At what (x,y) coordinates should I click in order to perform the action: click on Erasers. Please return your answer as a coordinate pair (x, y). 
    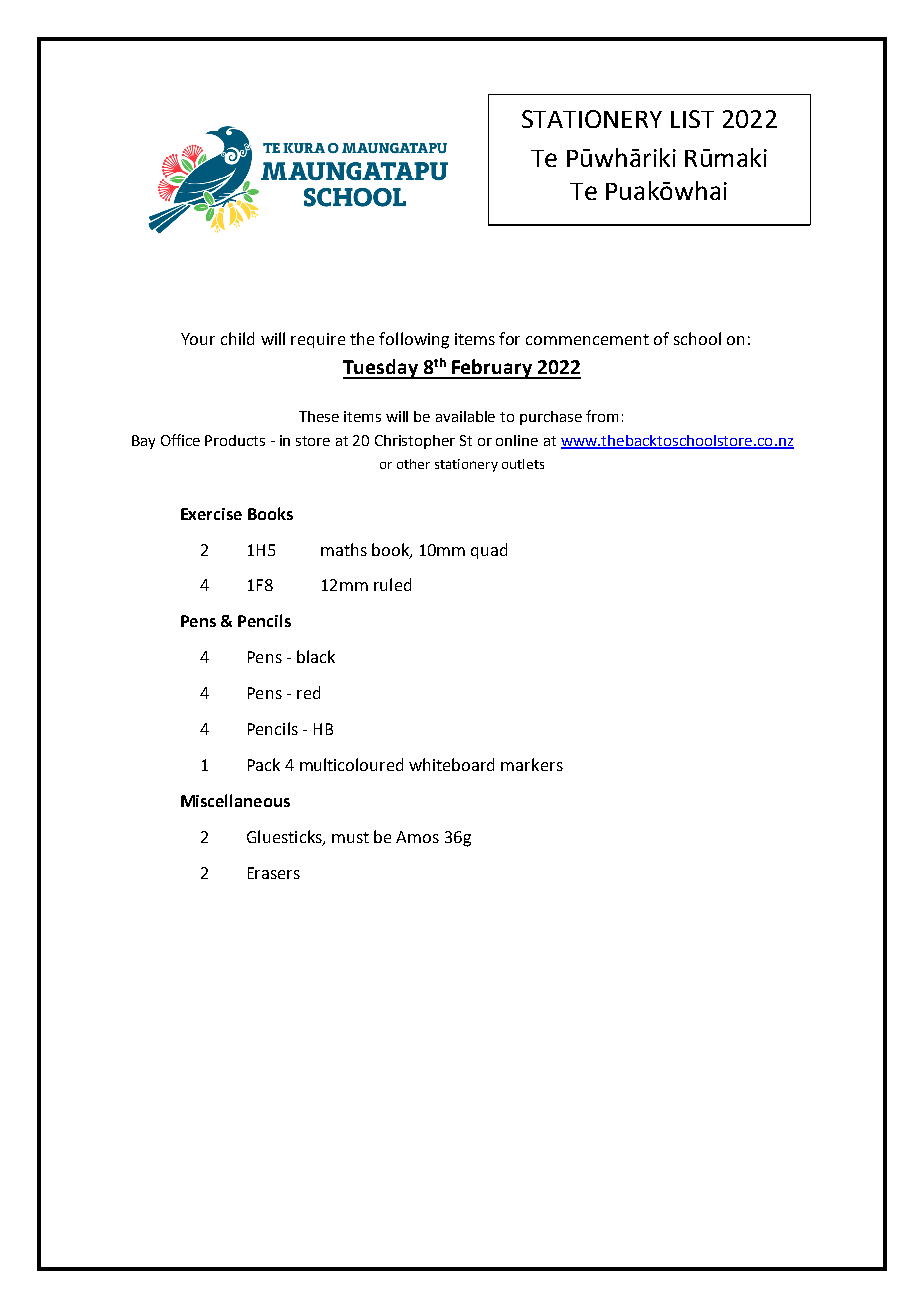
    Looking at the image, I should click on (274, 873).
